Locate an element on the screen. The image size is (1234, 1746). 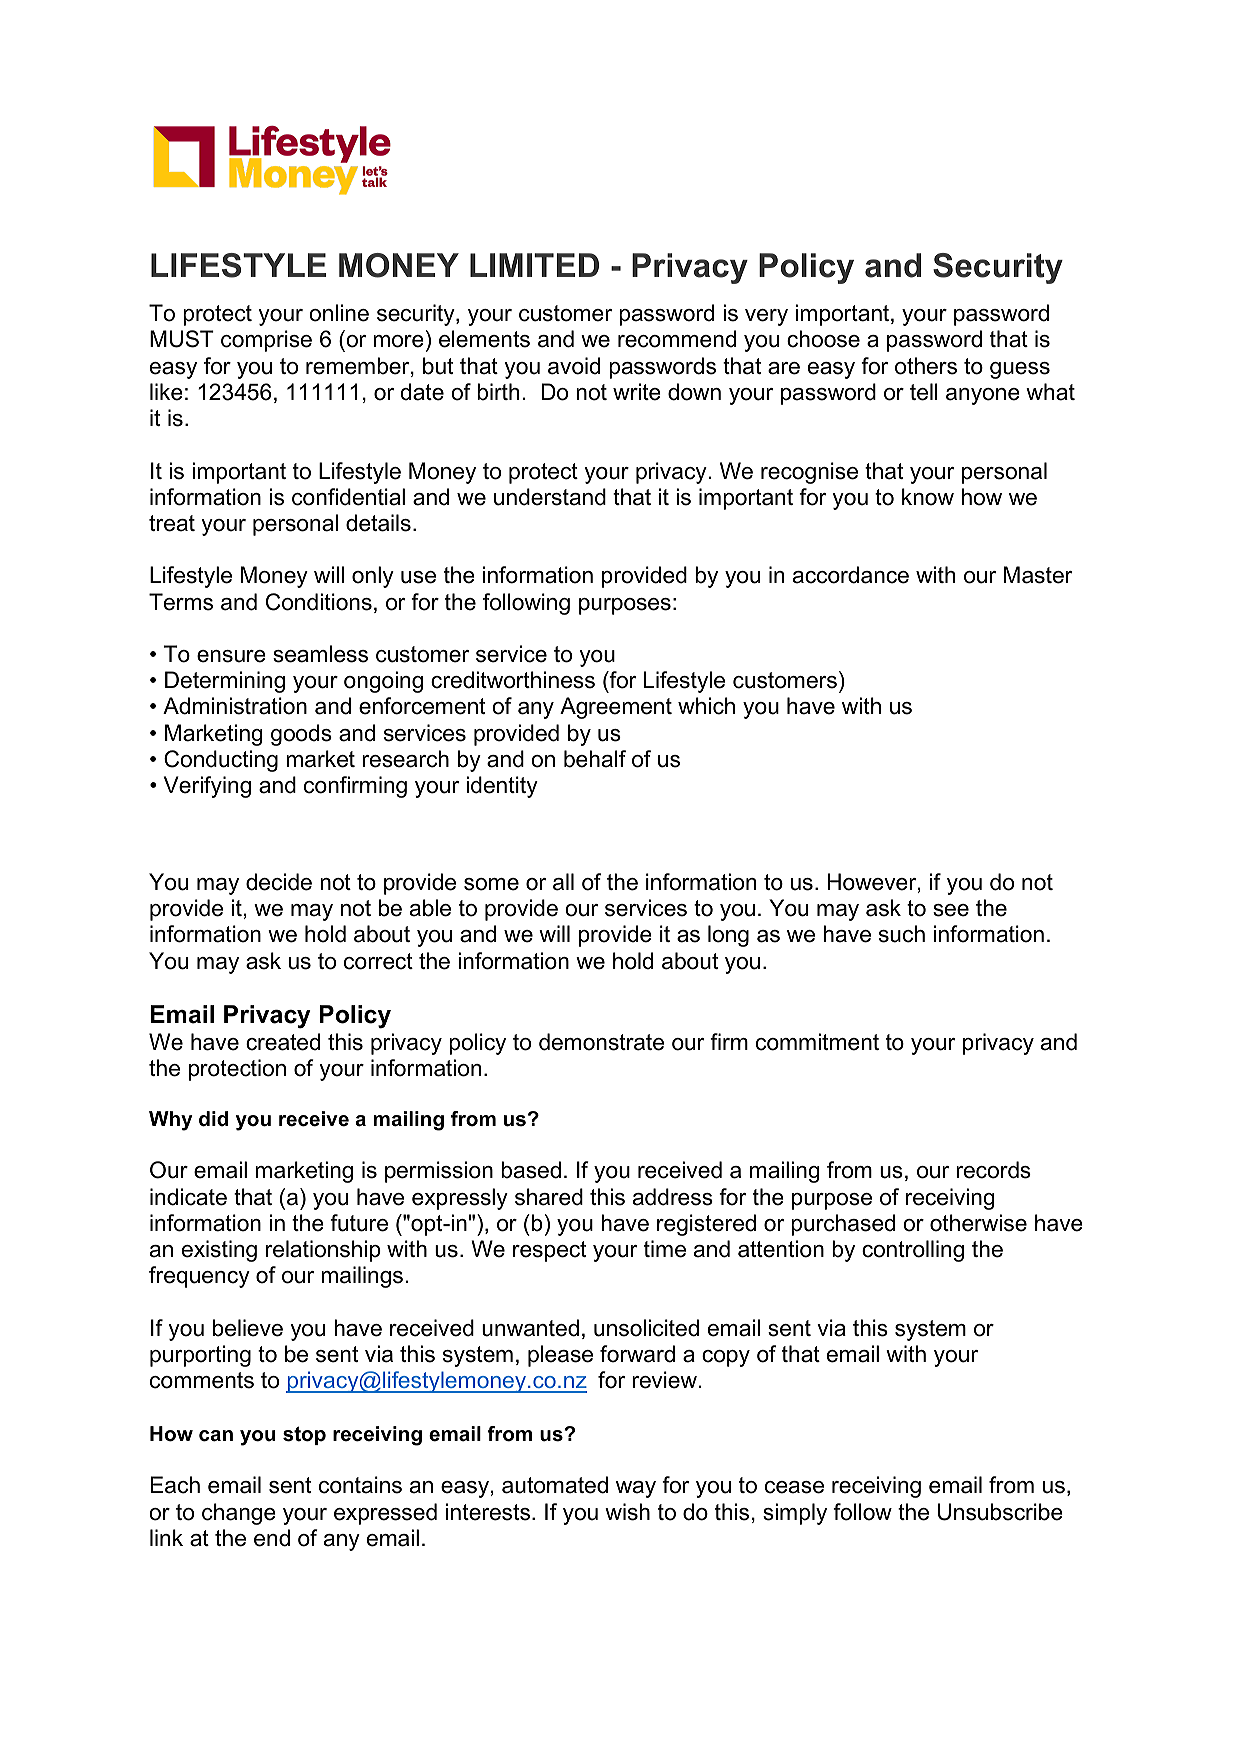
others is located at coordinates (926, 366).
